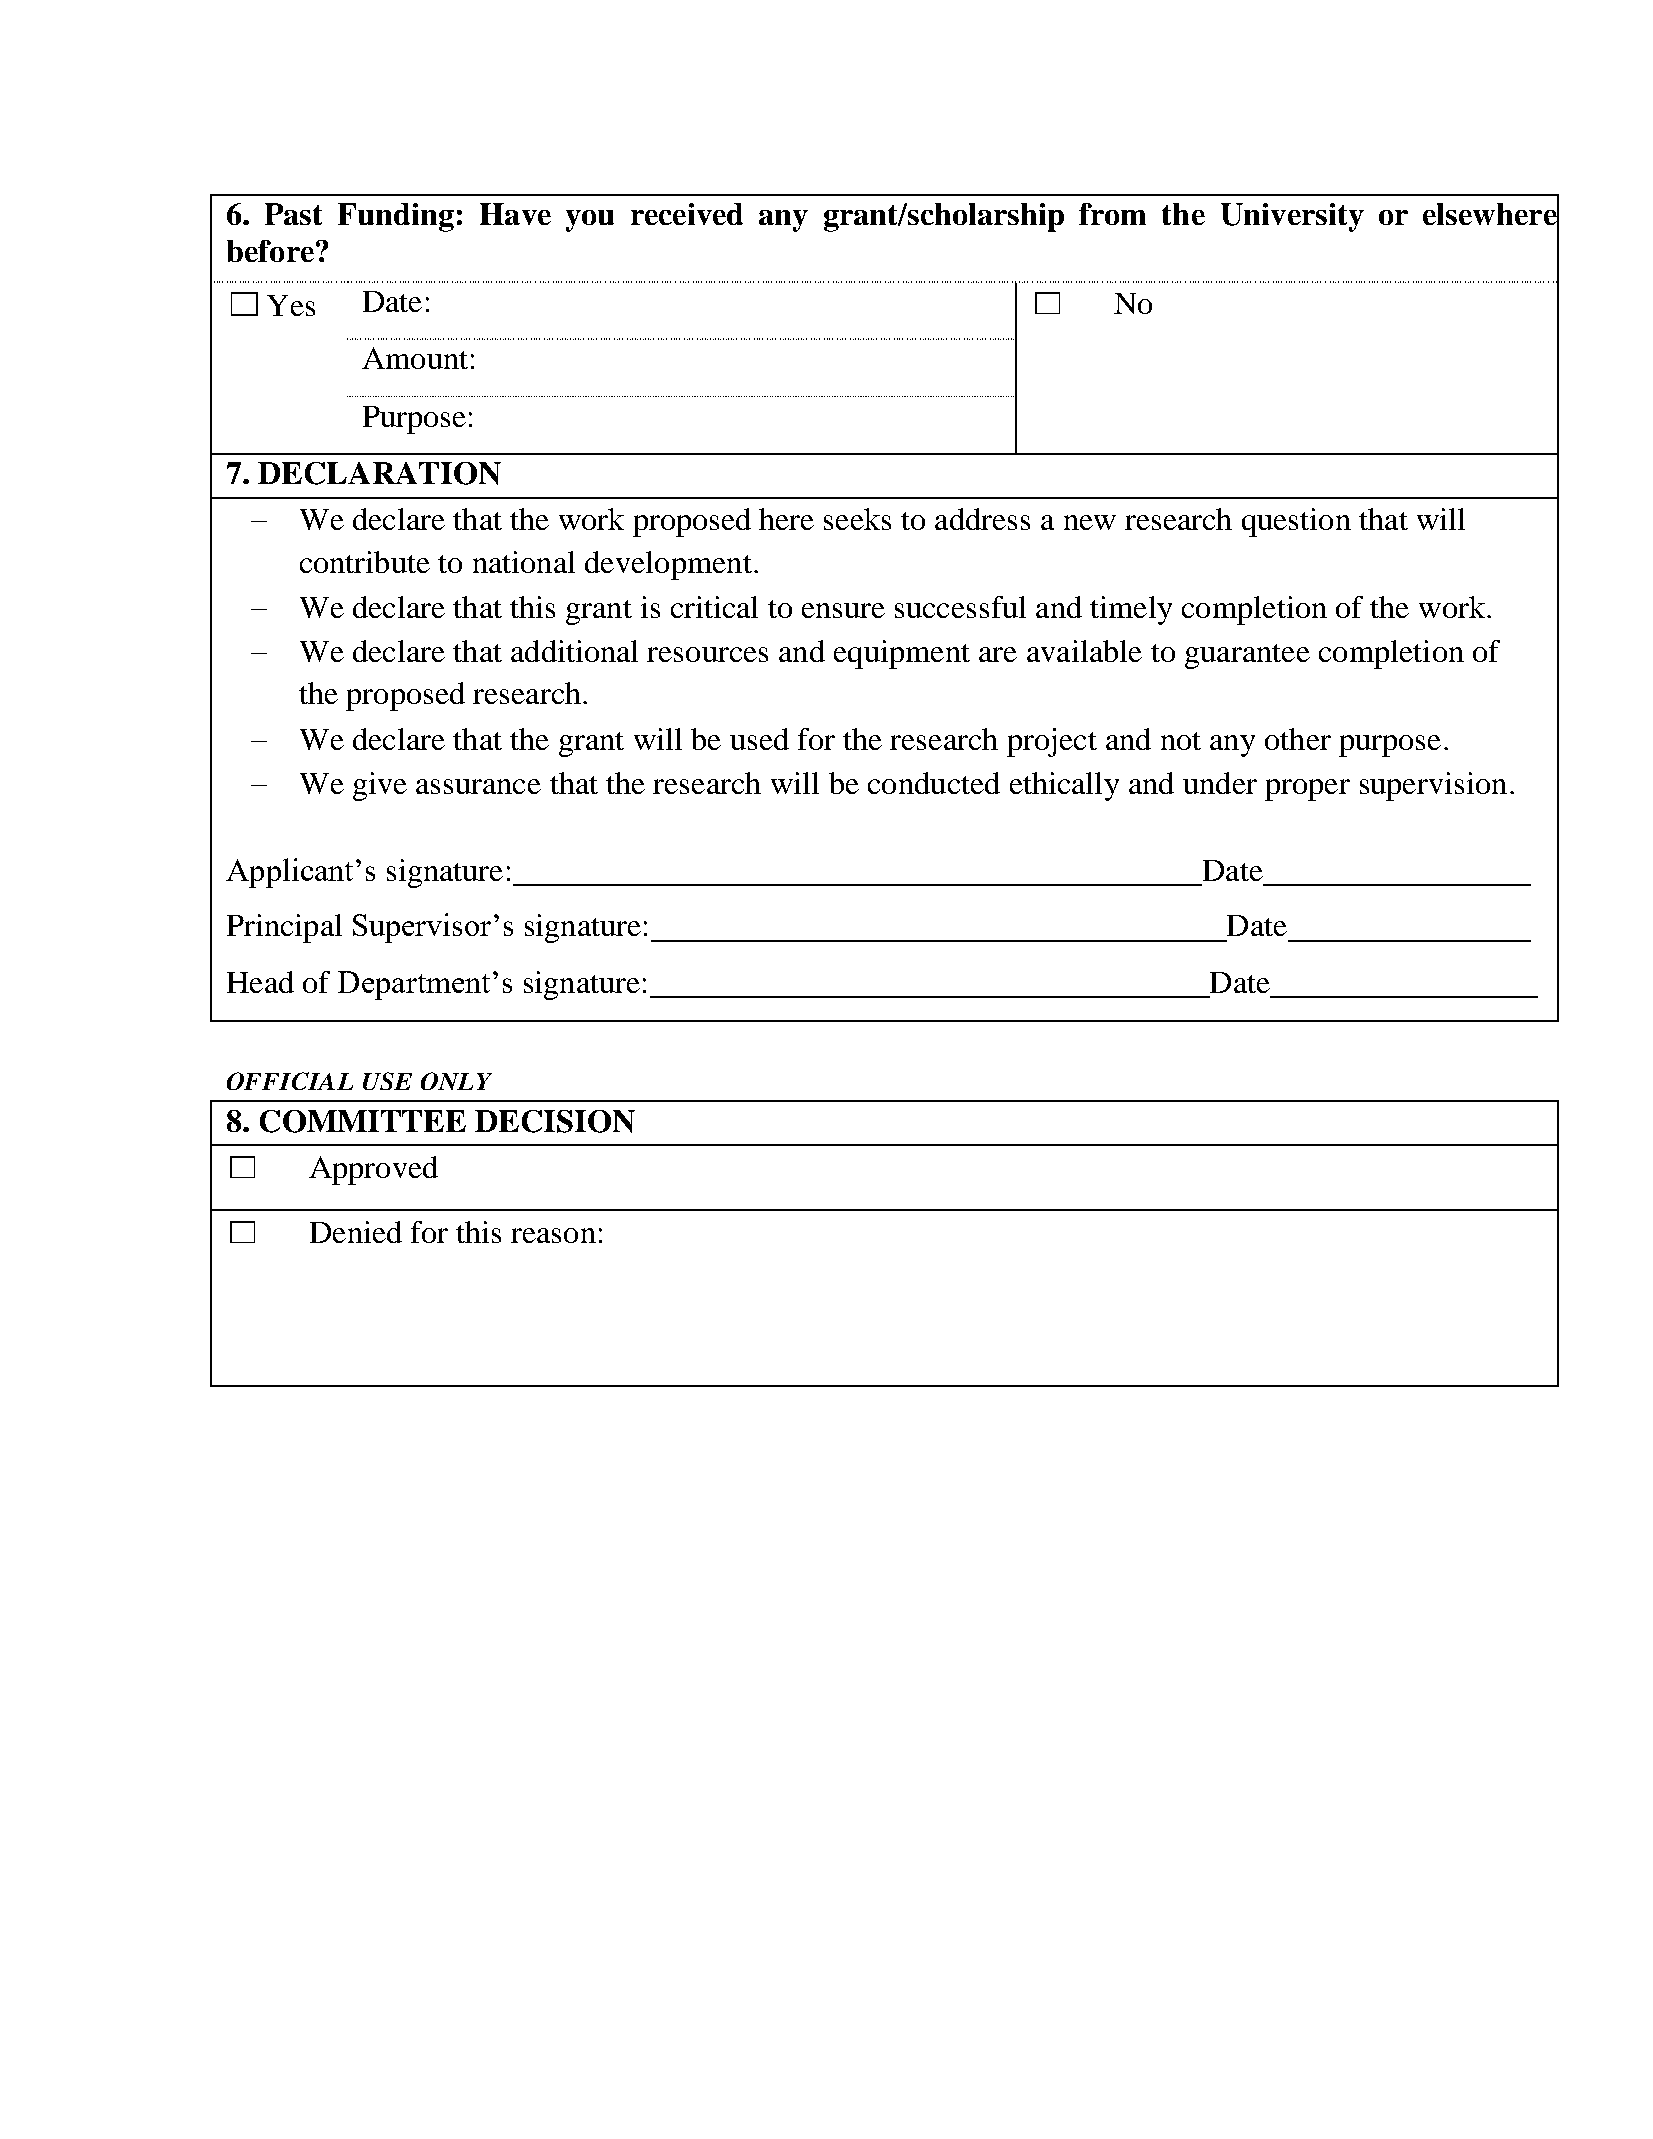  What do you see at coordinates (1292, 217) in the screenshot?
I see `University` at bounding box center [1292, 217].
